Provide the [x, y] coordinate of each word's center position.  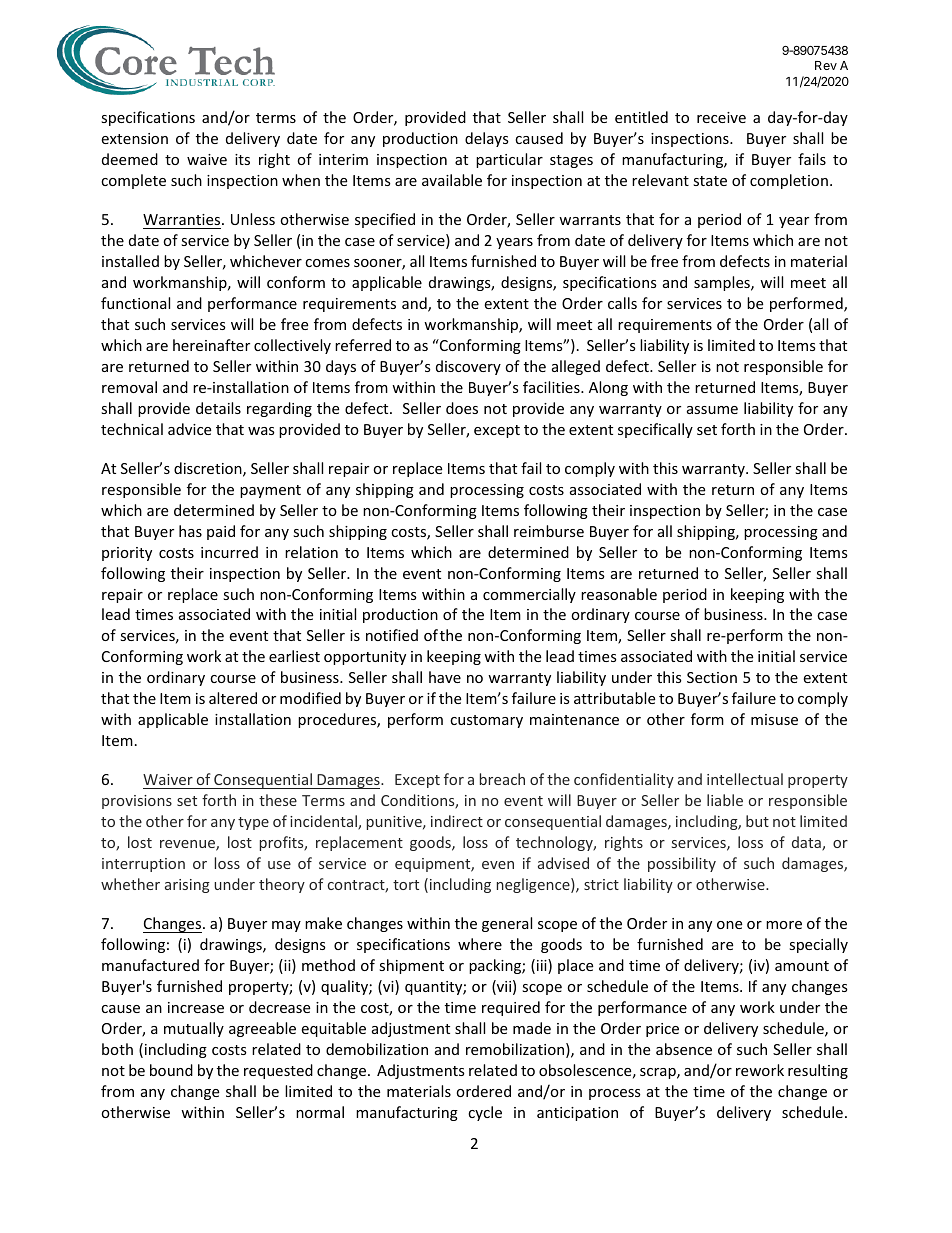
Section [712, 677]
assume [712, 410]
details [218, 408]
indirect [457, 821]
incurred [229, 552]
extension [134, 138]
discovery [468, 367]
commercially [529, 595]
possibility [682, 864]
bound [171, 1070]
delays [487, 139]
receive [721, 117]
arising [187, 886]
